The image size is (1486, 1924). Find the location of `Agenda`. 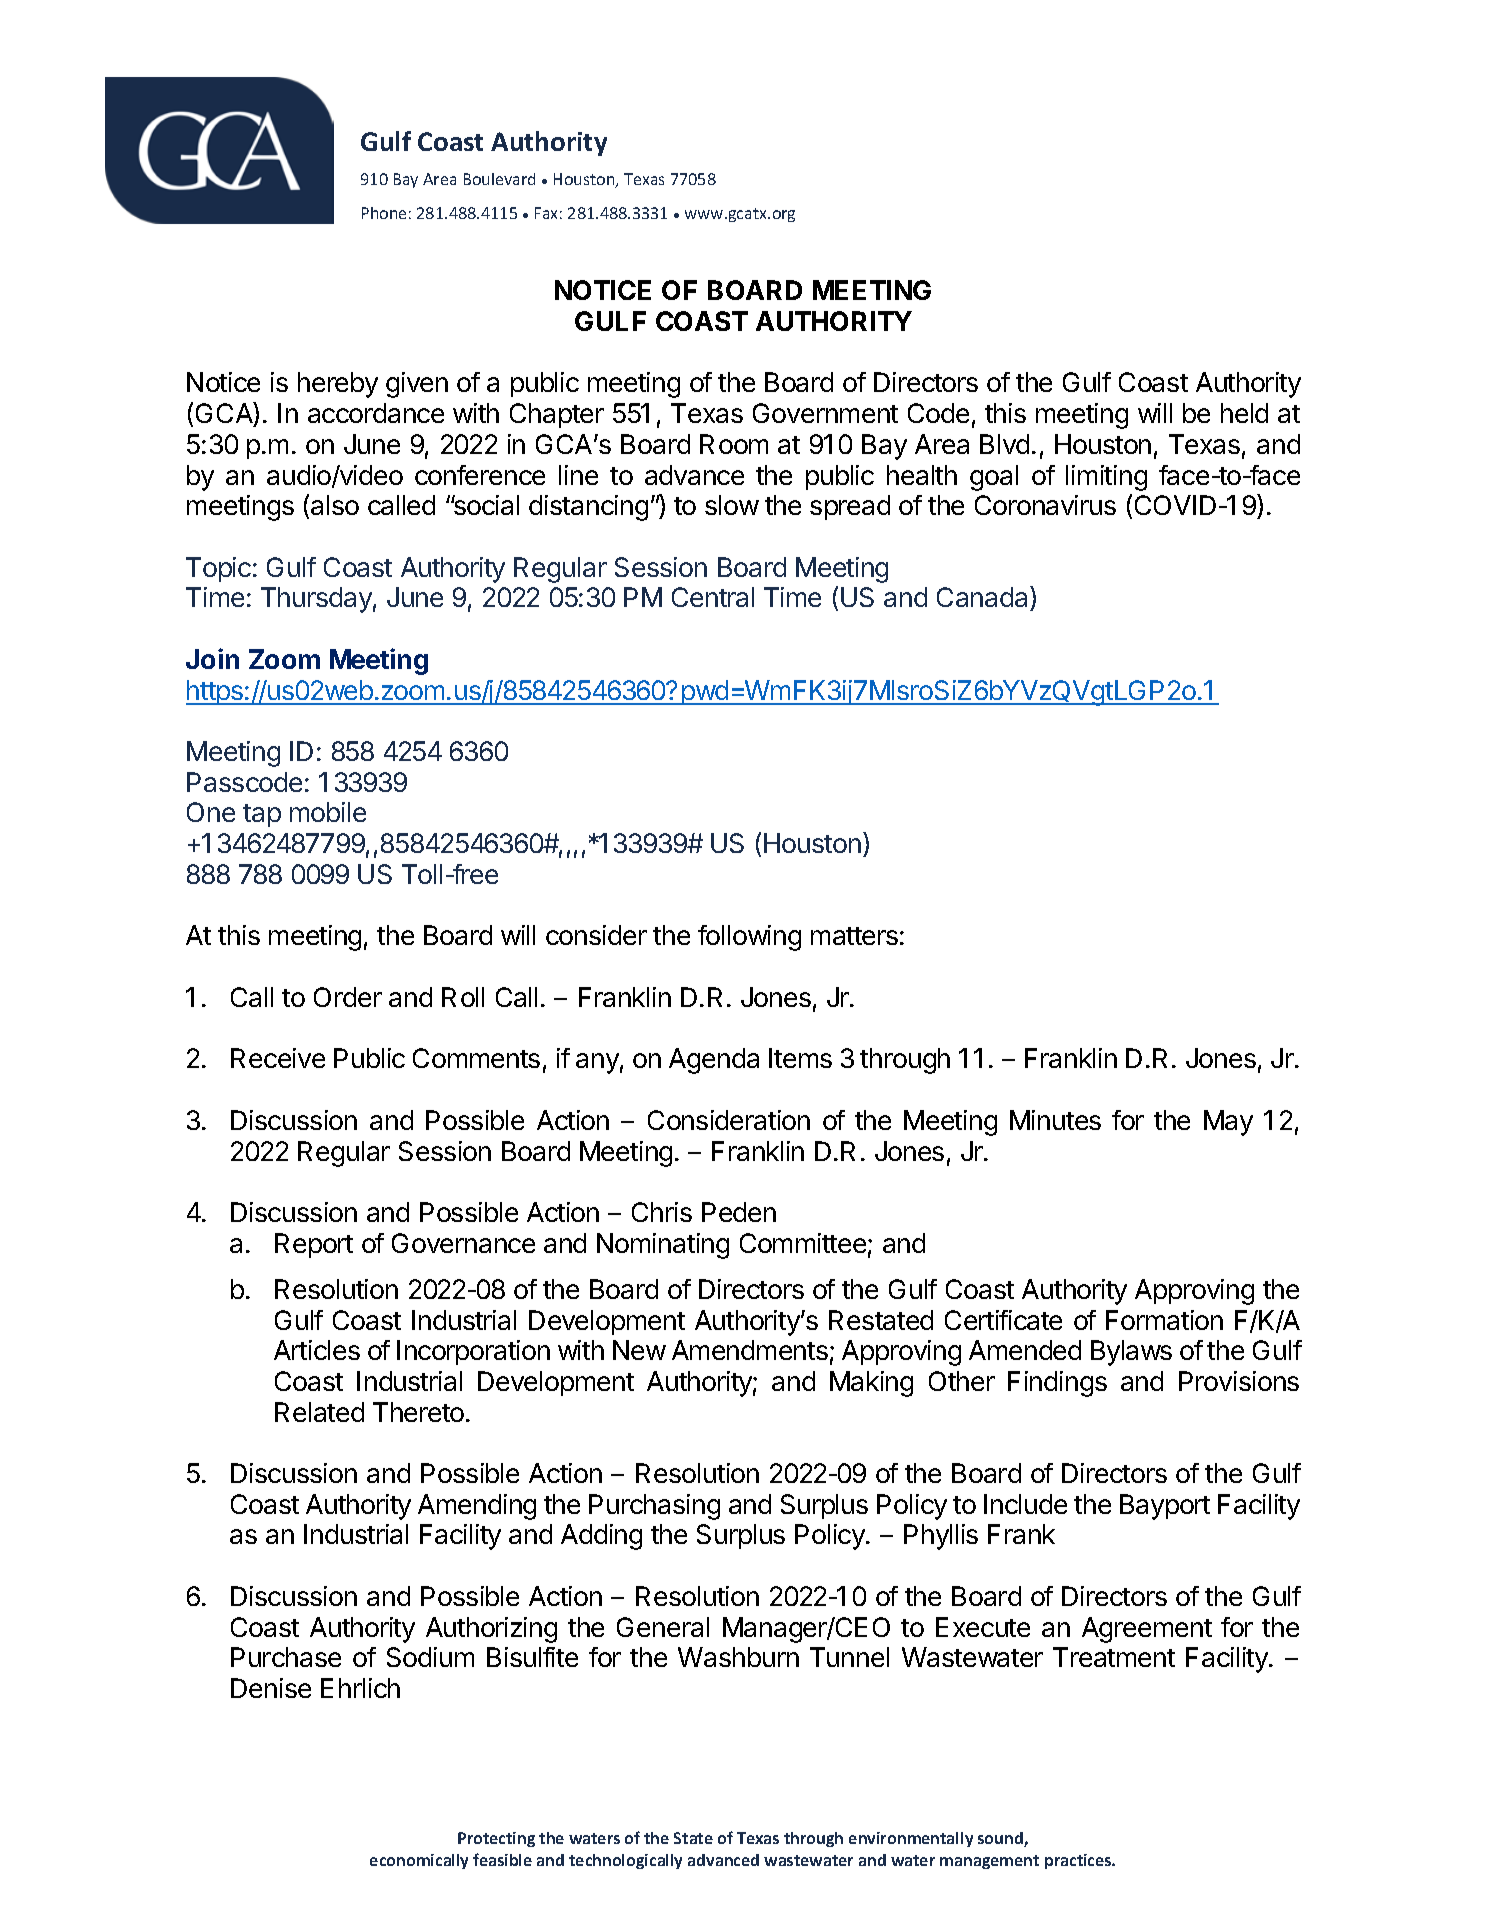

Agenda is located at coordinates (714, 1061).
